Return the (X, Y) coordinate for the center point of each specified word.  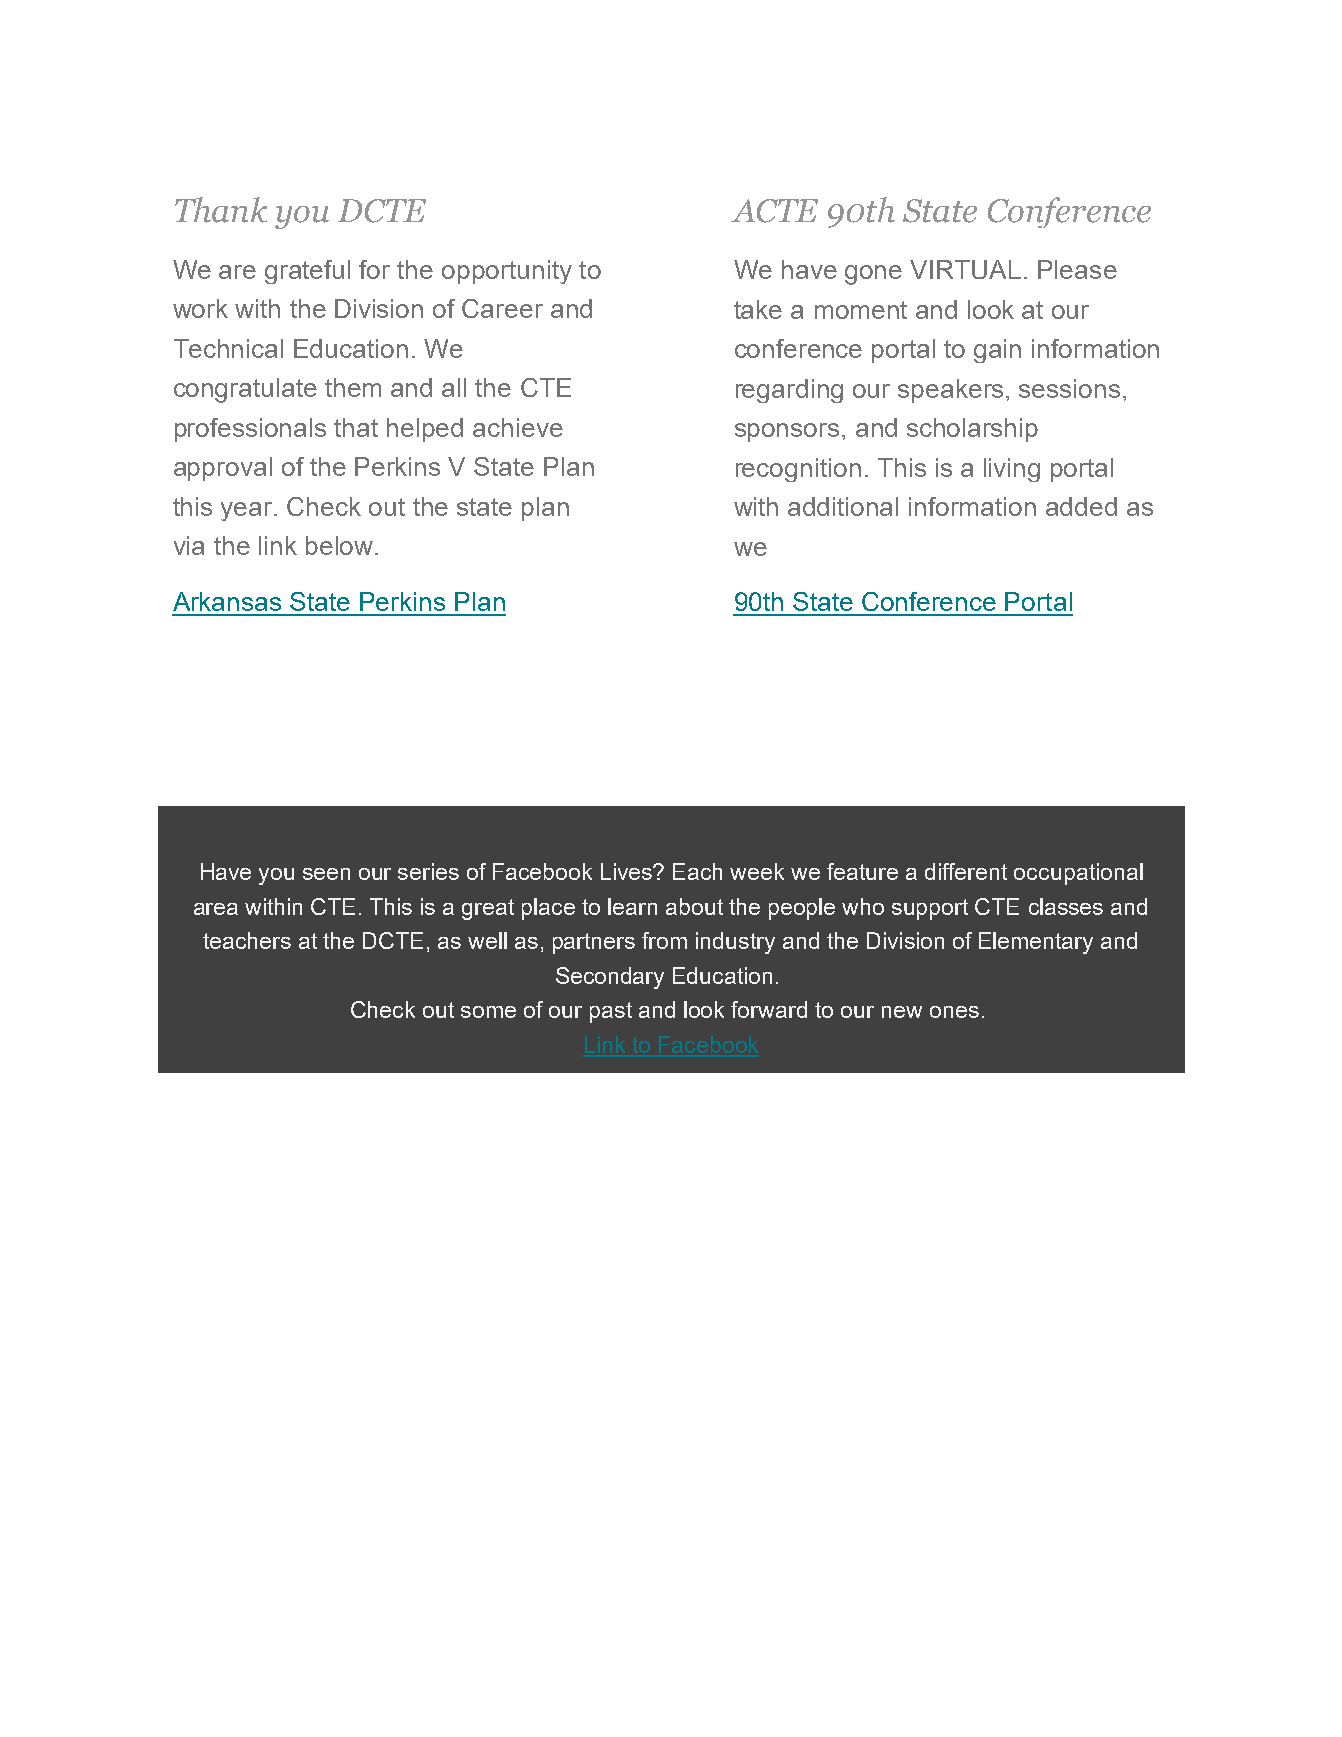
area (216, 909)
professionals (250, 430)
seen (326, 874)
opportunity (507, 272)
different (966, 871)
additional (843, 506)
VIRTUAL (965, 269)
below (339, 545)
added (1081, 506)
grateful (307, 272)
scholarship (972, 430)
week (757, 871)
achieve (518, 427)
